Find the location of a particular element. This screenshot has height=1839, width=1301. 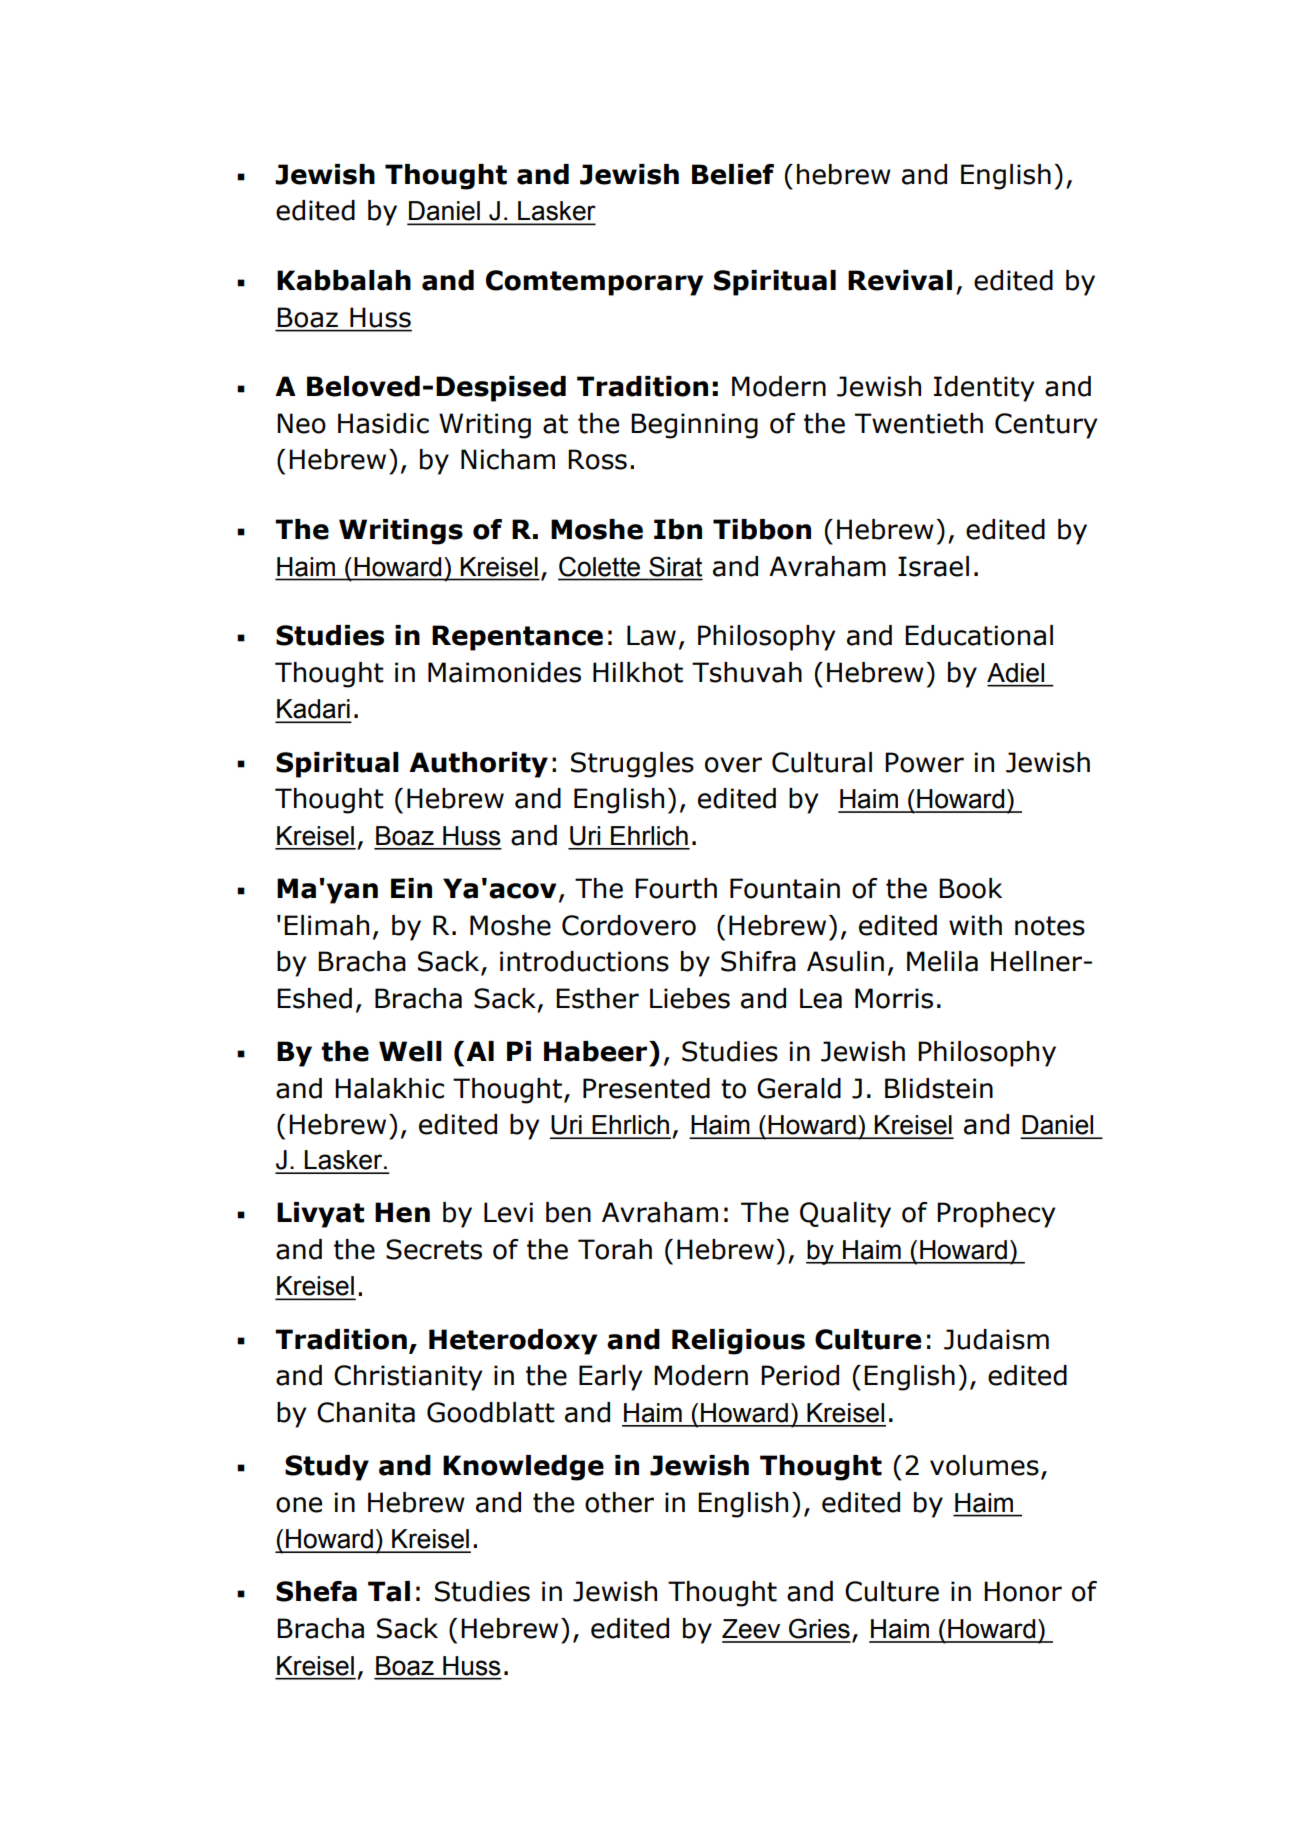

Tal is located at coordinates (389, 1591).
